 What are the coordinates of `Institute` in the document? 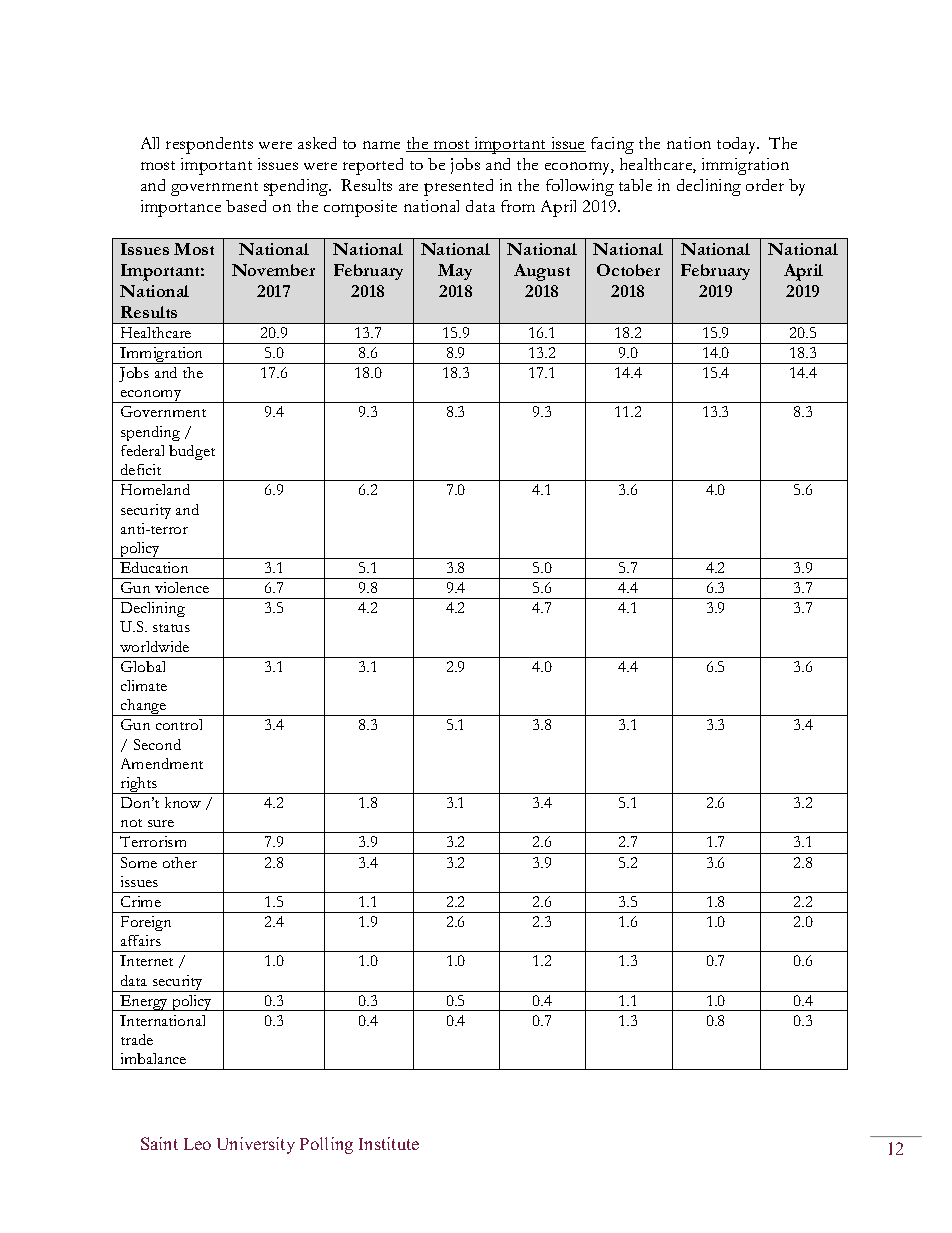 It's located at (389, 1143).
